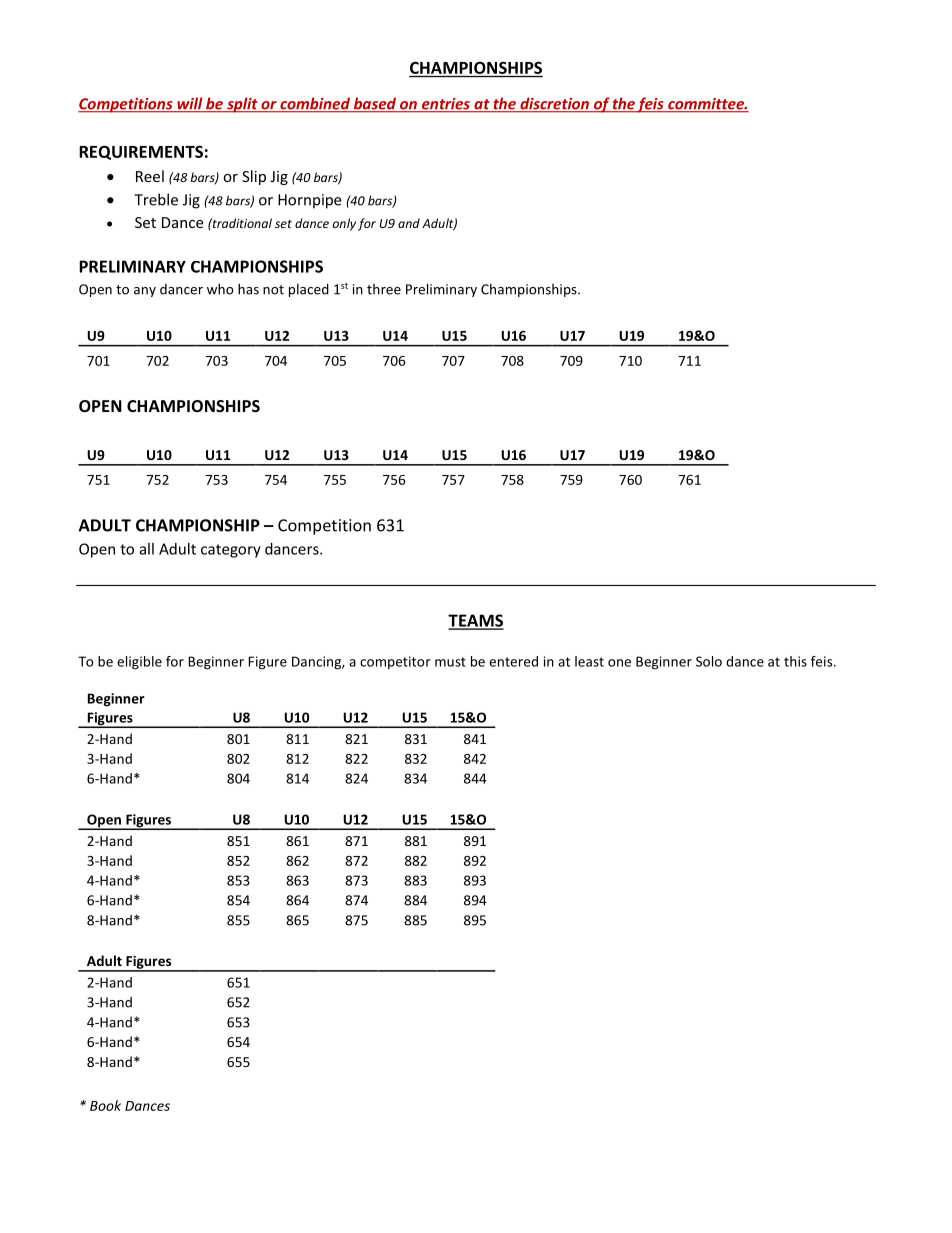 The height and width of the image is (1233, 952). What do you see at coordinates (190, 104) in the image?
I see `will` at bounding box center [190, 104].
